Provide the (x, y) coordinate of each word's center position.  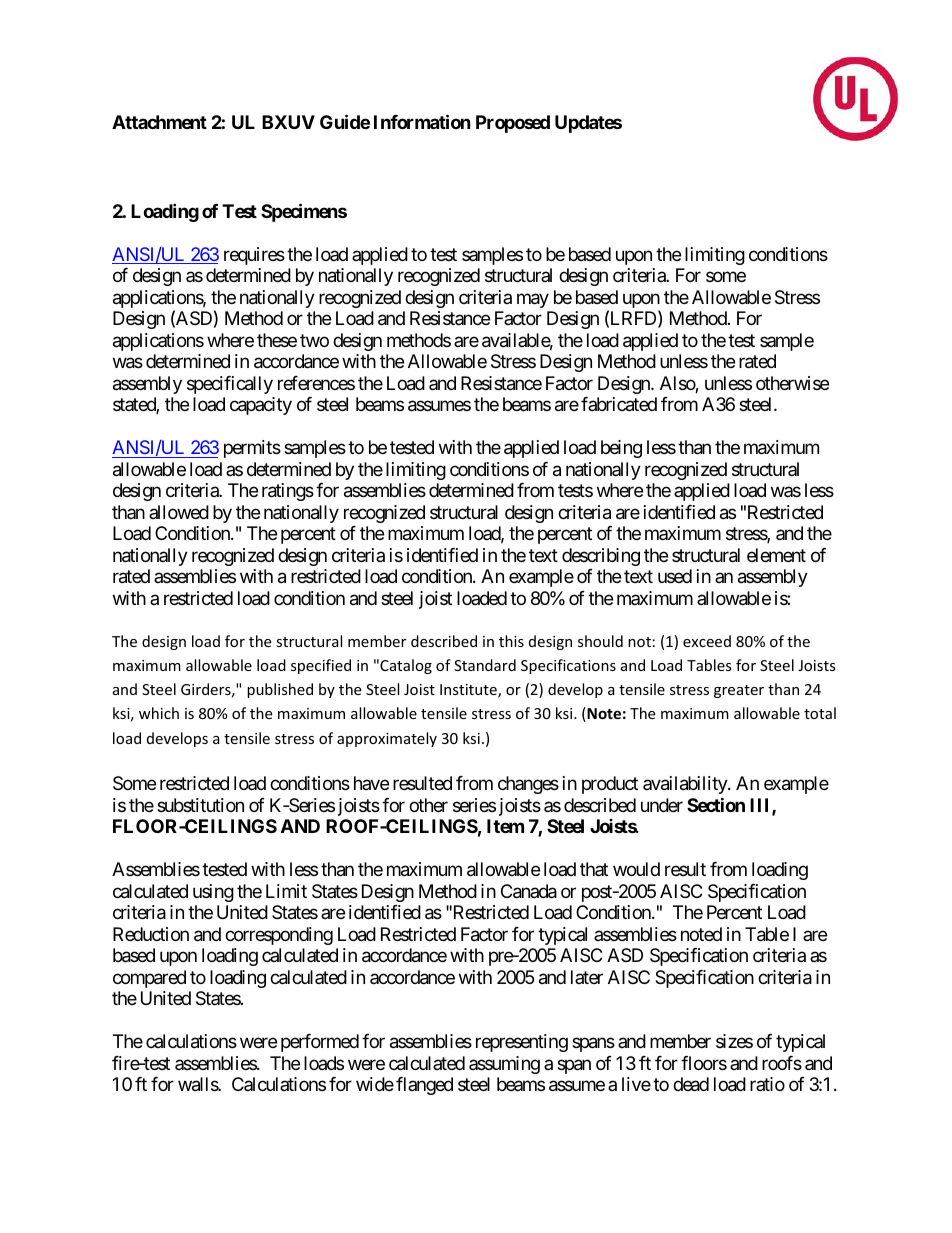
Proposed (513, 124)
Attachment (159, 122)
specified (321, 666)
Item (505, 826)
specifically (230, 385)
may (533, 300)
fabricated (619, 404)
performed (320, 1043)
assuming (504, 1065)
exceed (707, 641)
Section (716, 804)
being (621, 449)
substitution (200, 805)
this (511, 641)
